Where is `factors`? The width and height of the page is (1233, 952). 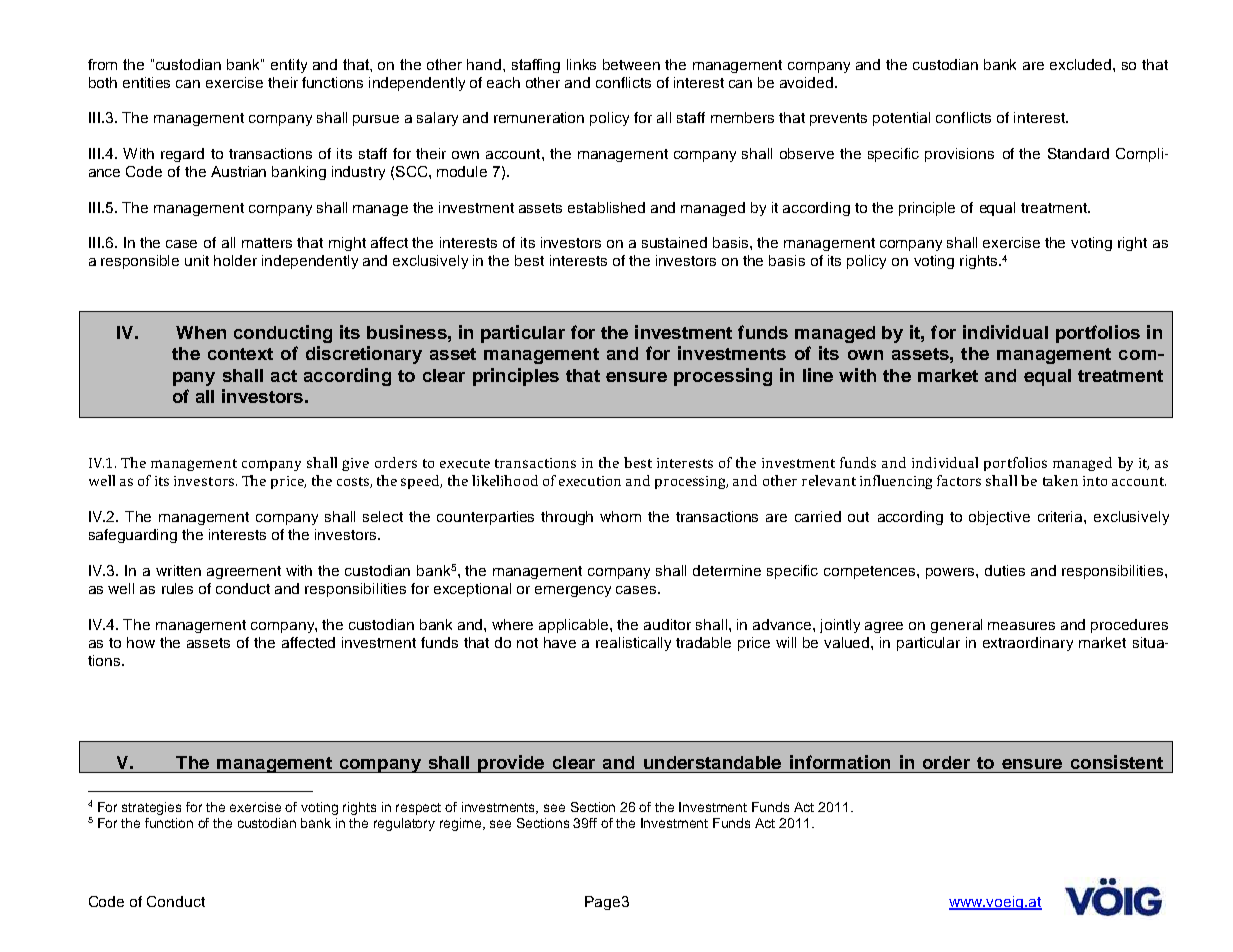
factors is located at coordinates (959, 480).
